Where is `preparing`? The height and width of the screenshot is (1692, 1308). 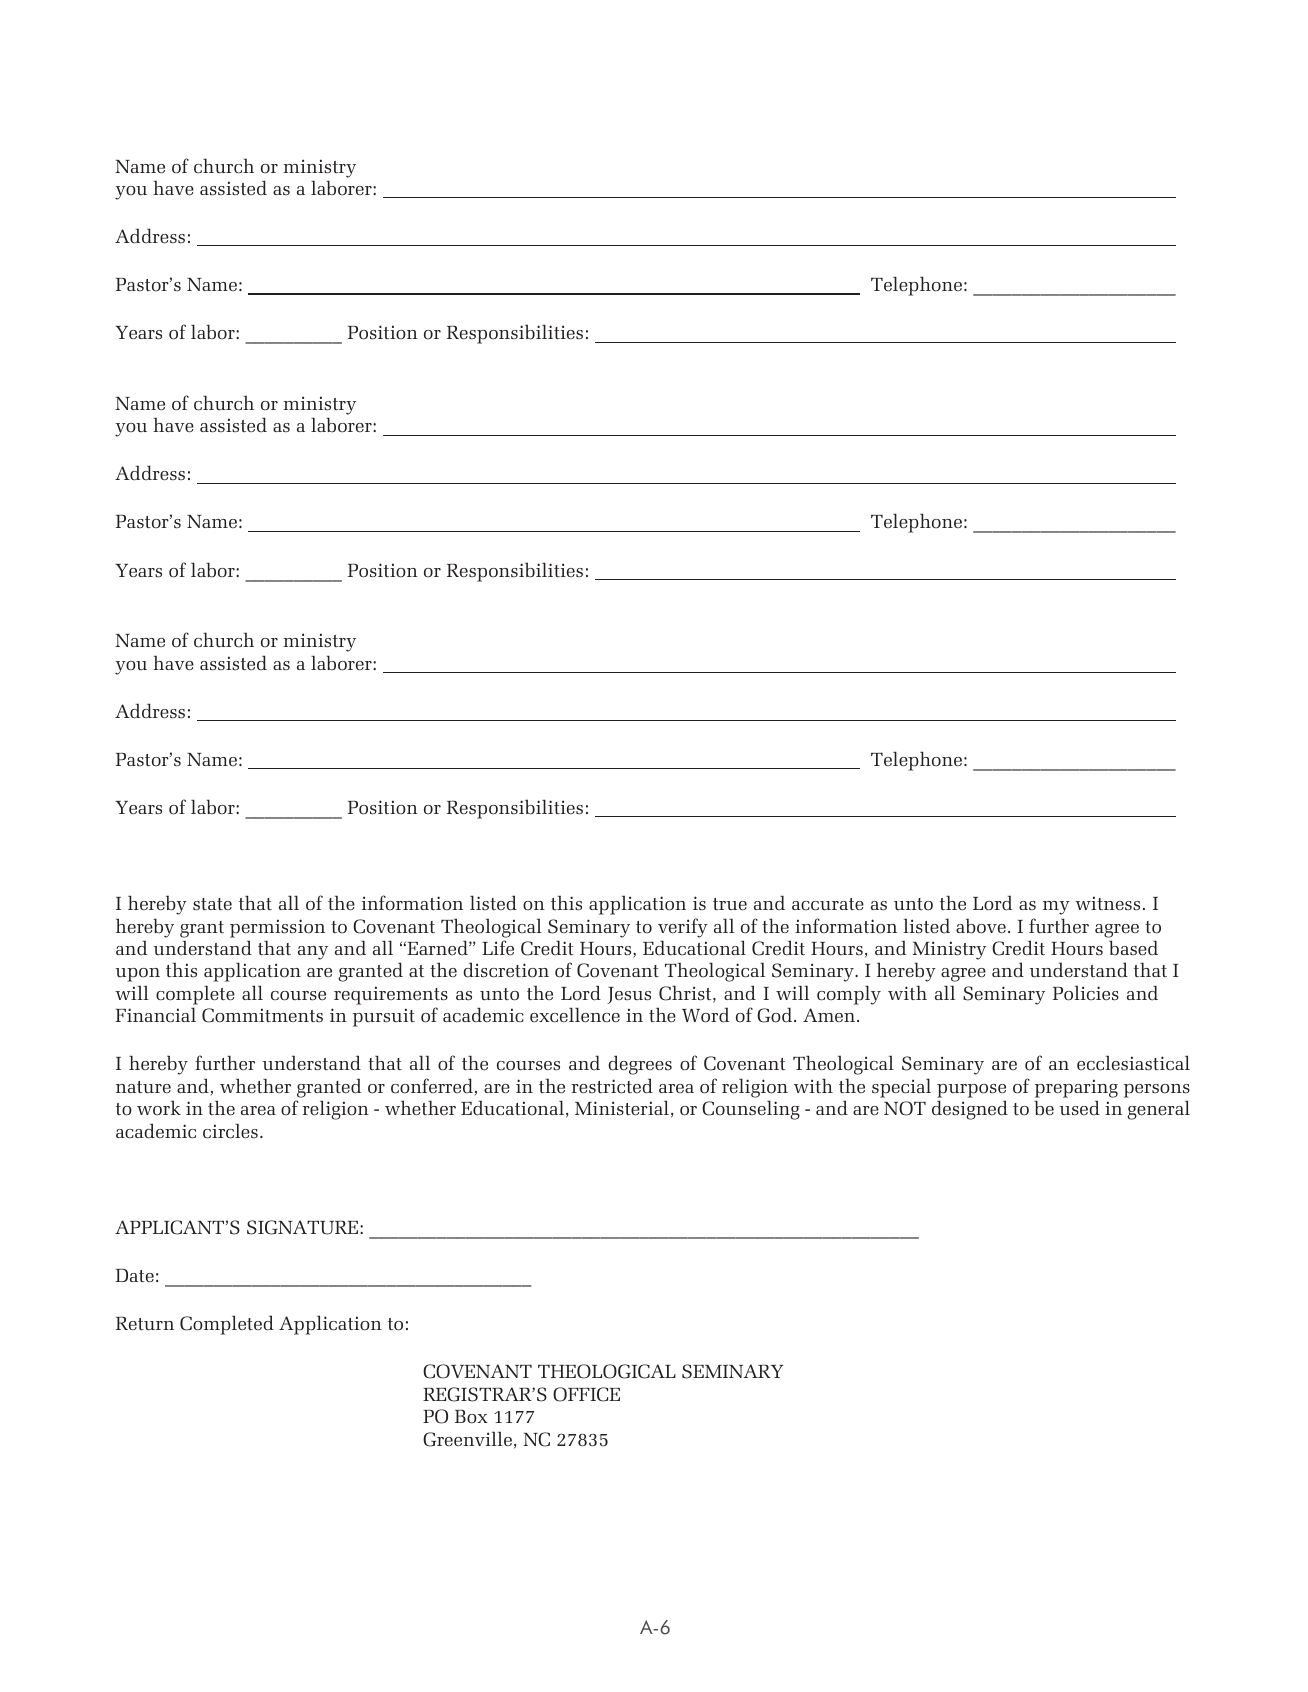 preparing is located at coordinates (1076, 1088).
